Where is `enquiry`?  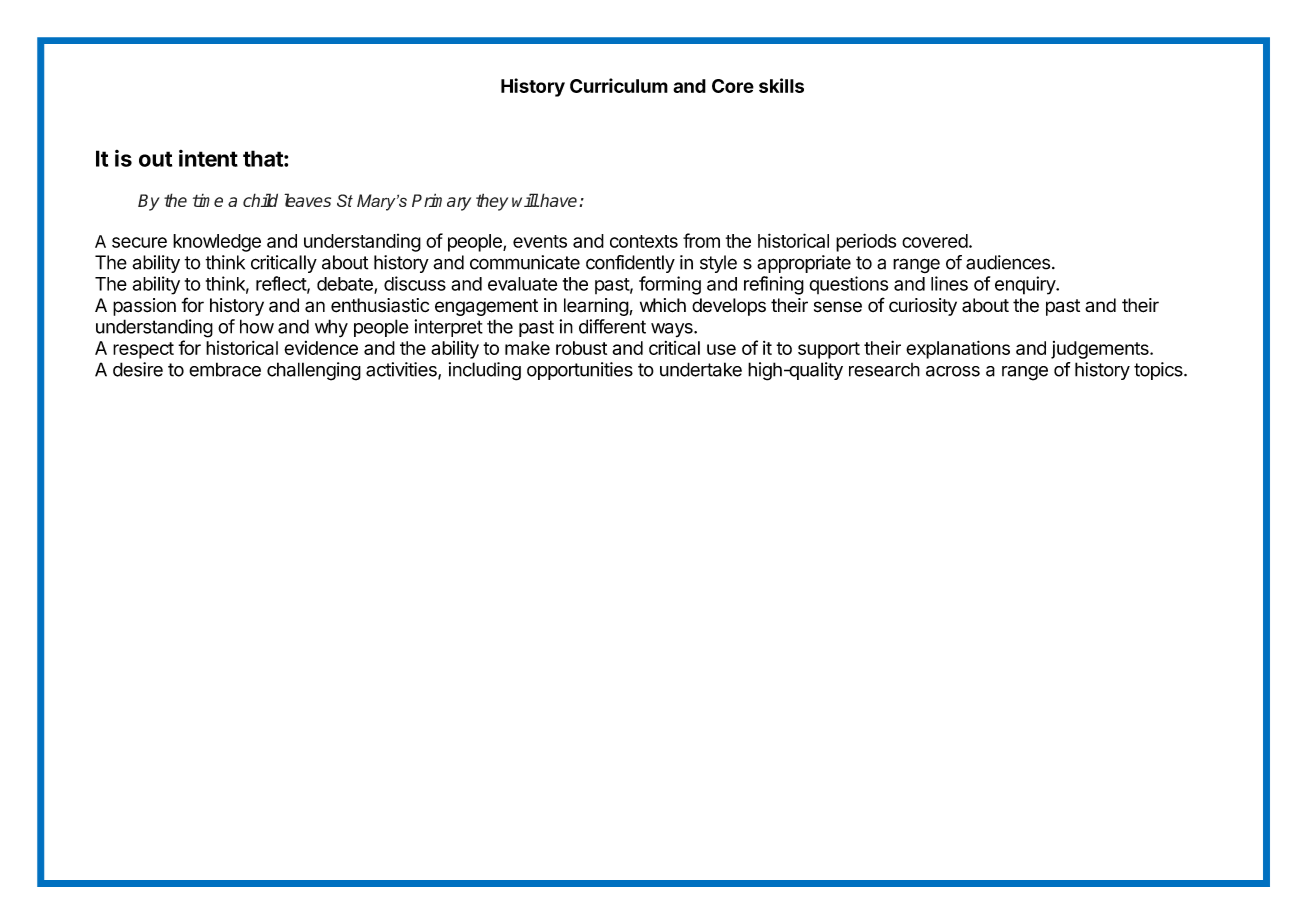
enquiry is located at coordinates (1026, 285).
